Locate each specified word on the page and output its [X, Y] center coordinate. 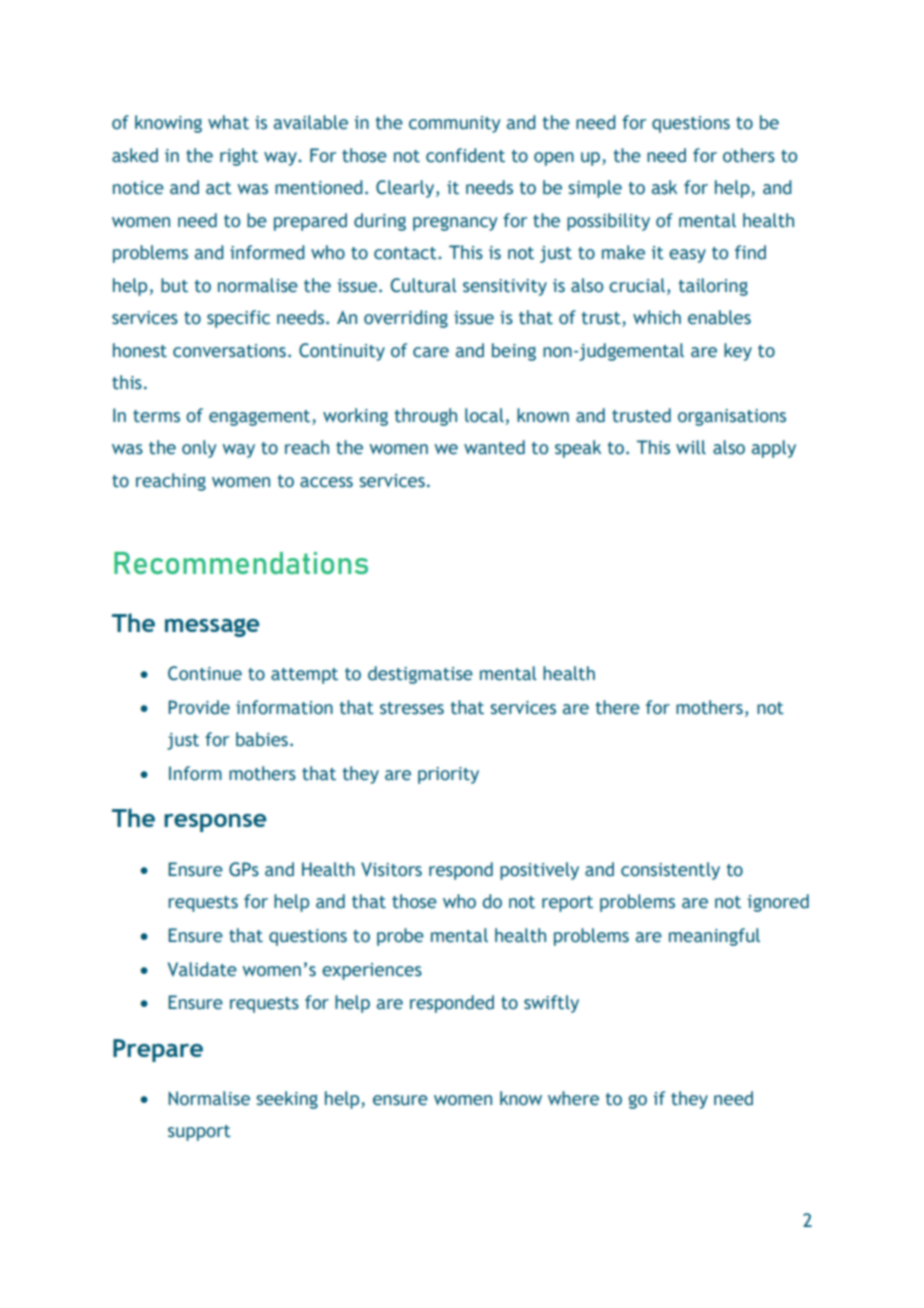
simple [595, 189]
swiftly [551, 1004]
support [199, 1133]
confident [465, 155]
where [573, 1098]
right [239, 157]
